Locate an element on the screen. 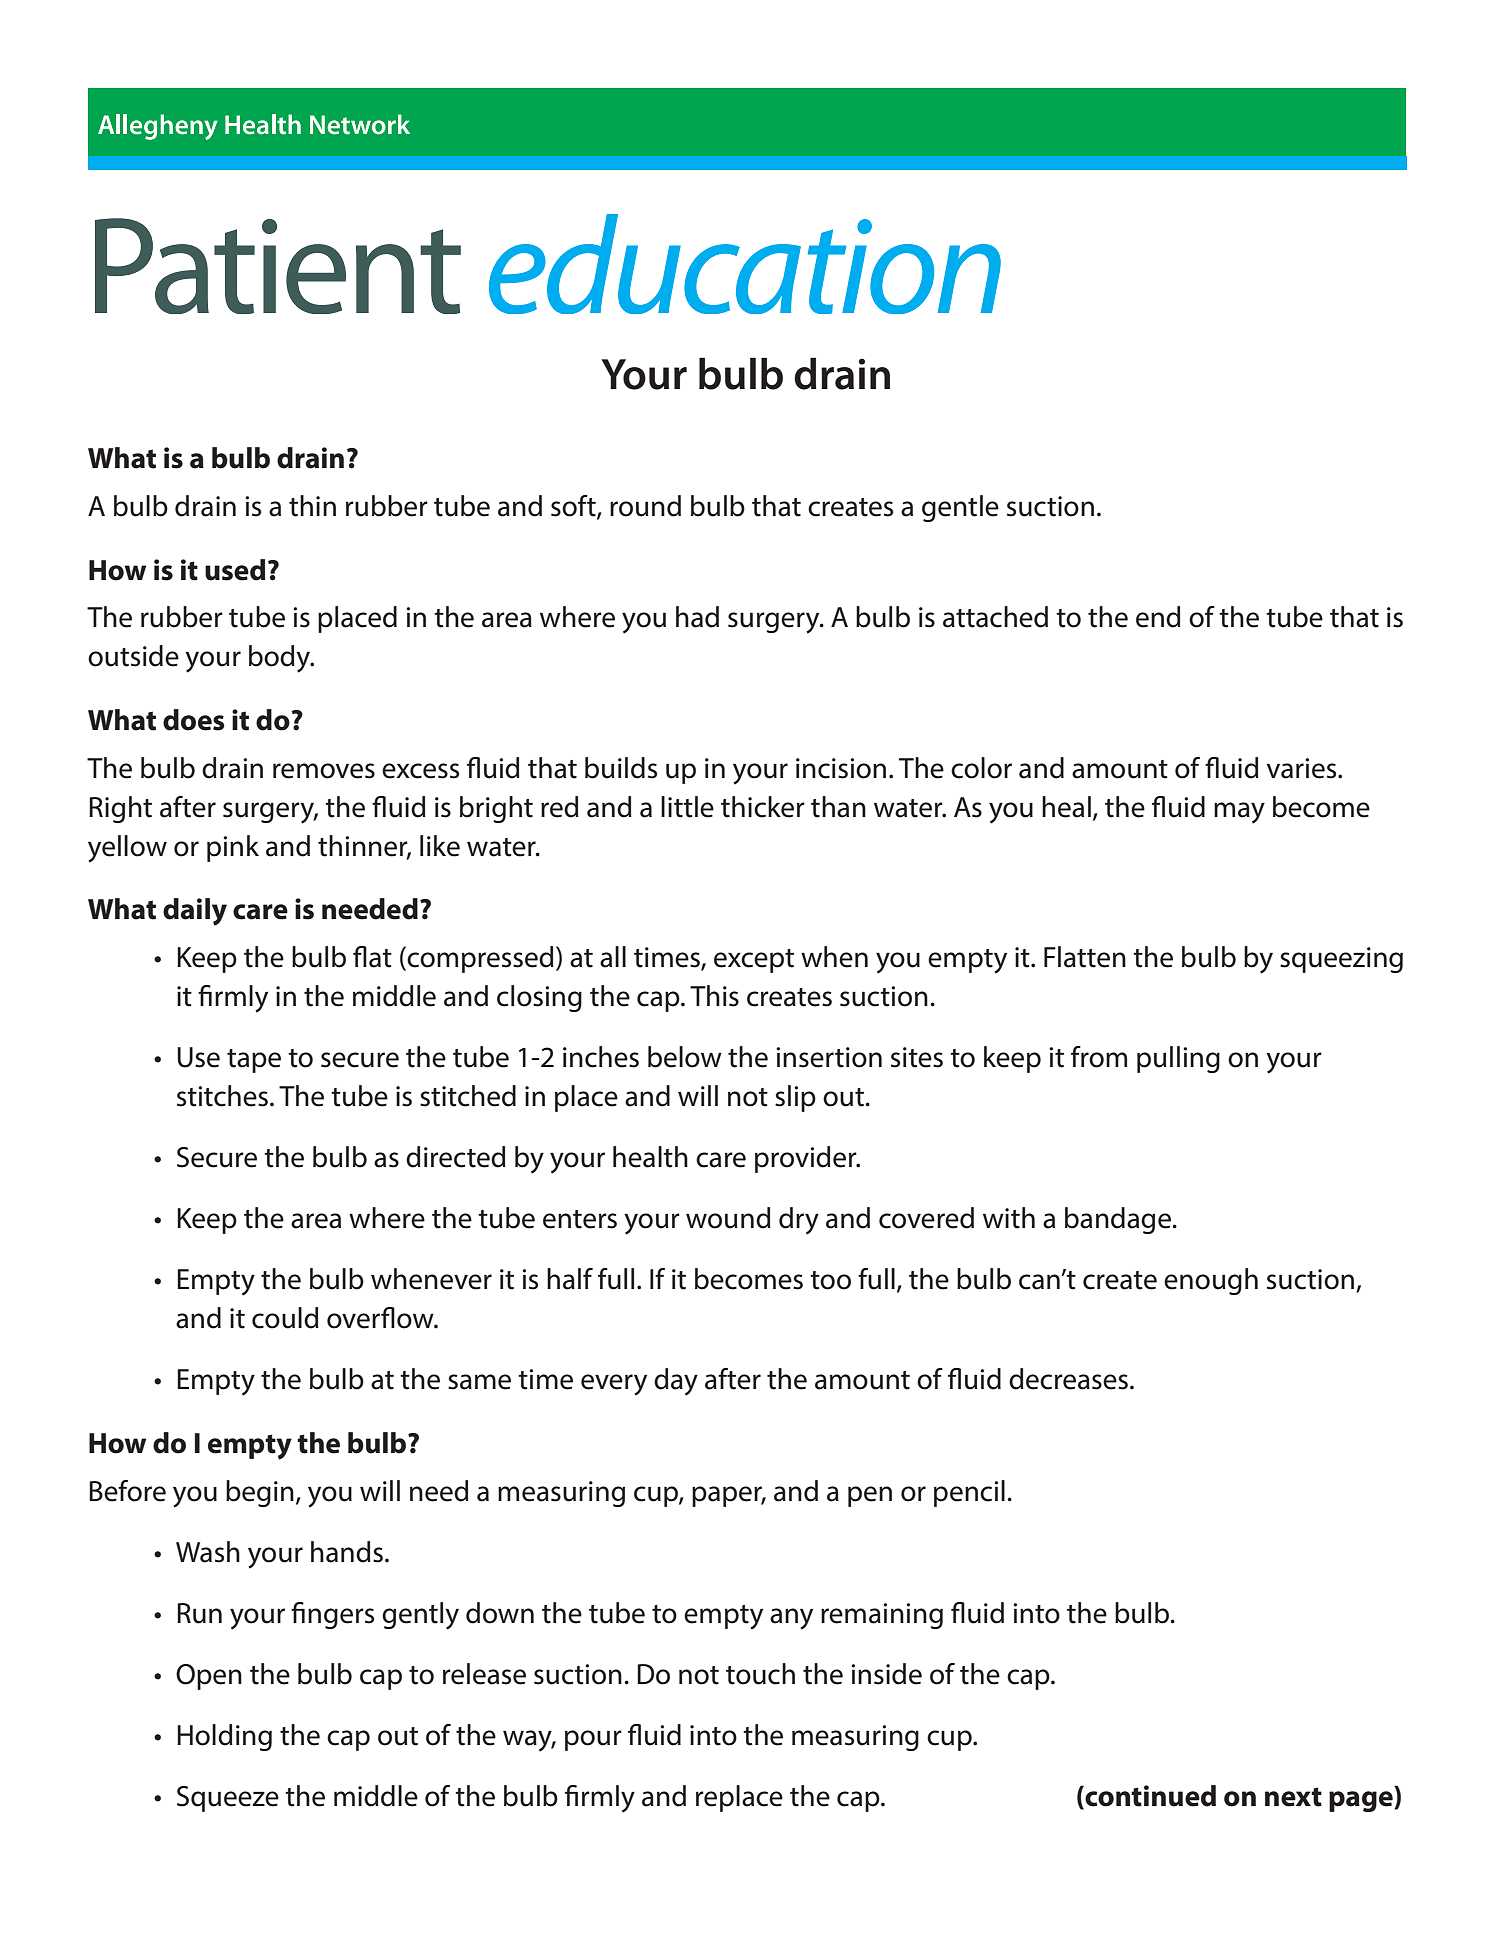 The height and width of the screenshot is (1933, 1494). thicker is located at coordinates (763, 807).
